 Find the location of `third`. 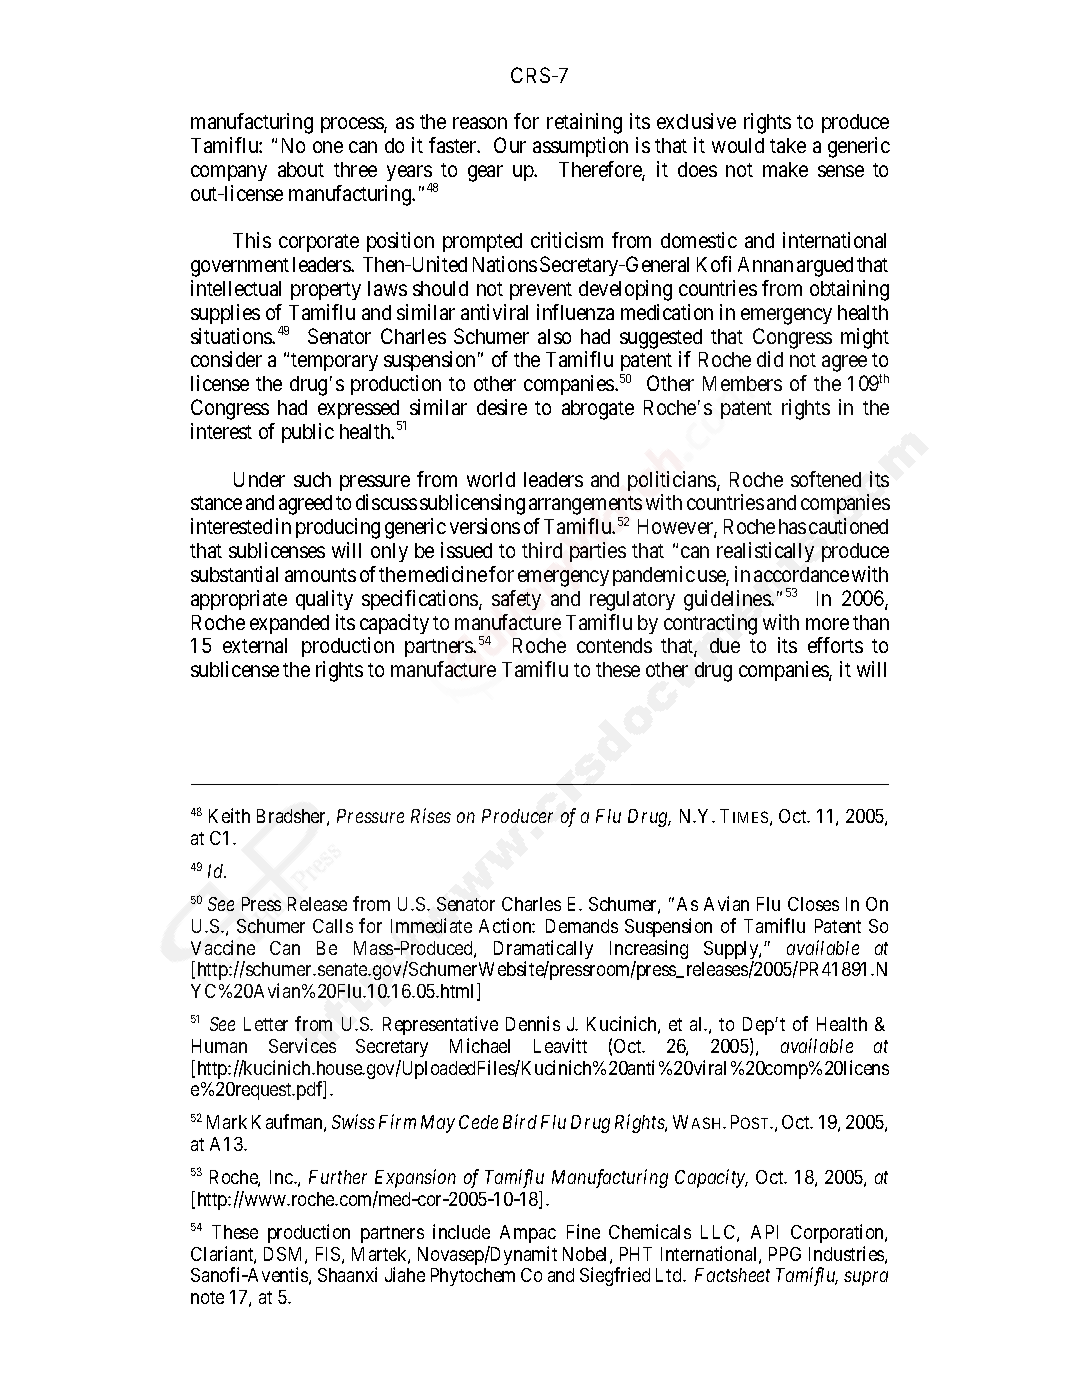

third is located at coordinates (542, 550).
